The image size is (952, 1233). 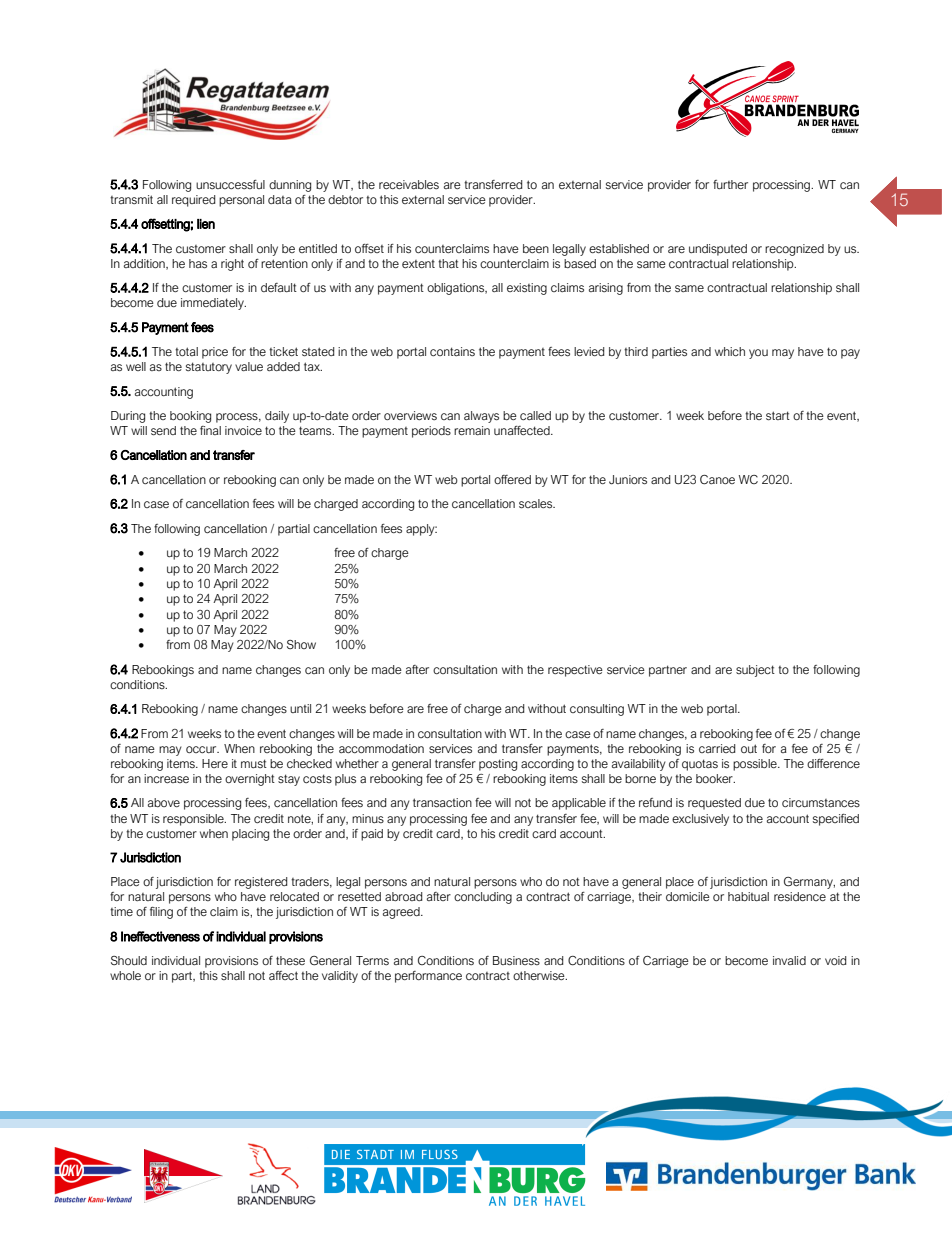 I want to click on further, so click(x=730, y=184).
